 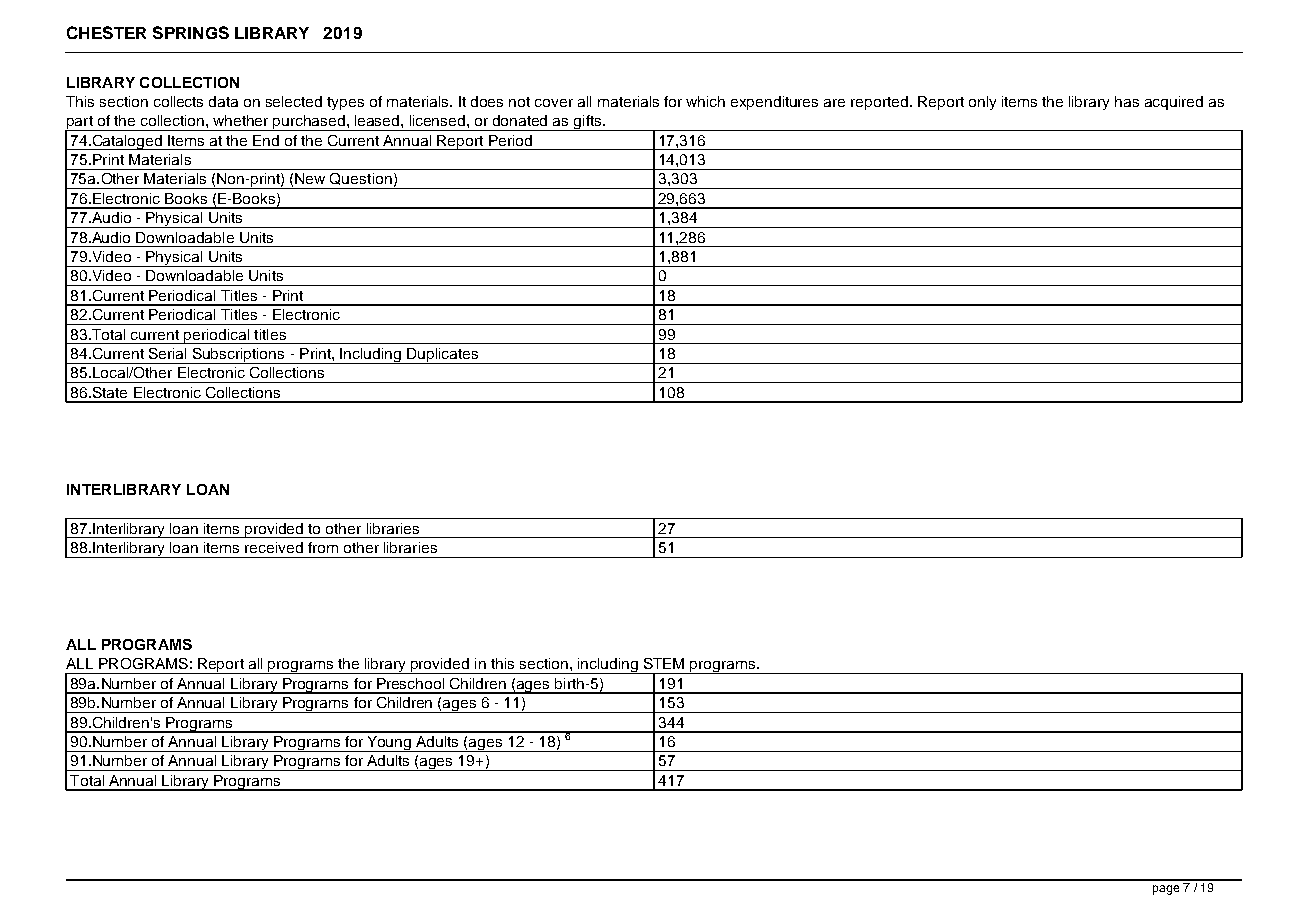 What do you see at coordinates (191, 32) in the screenshot?
I see `SPRINGS` at bounding box center [191, 32].
